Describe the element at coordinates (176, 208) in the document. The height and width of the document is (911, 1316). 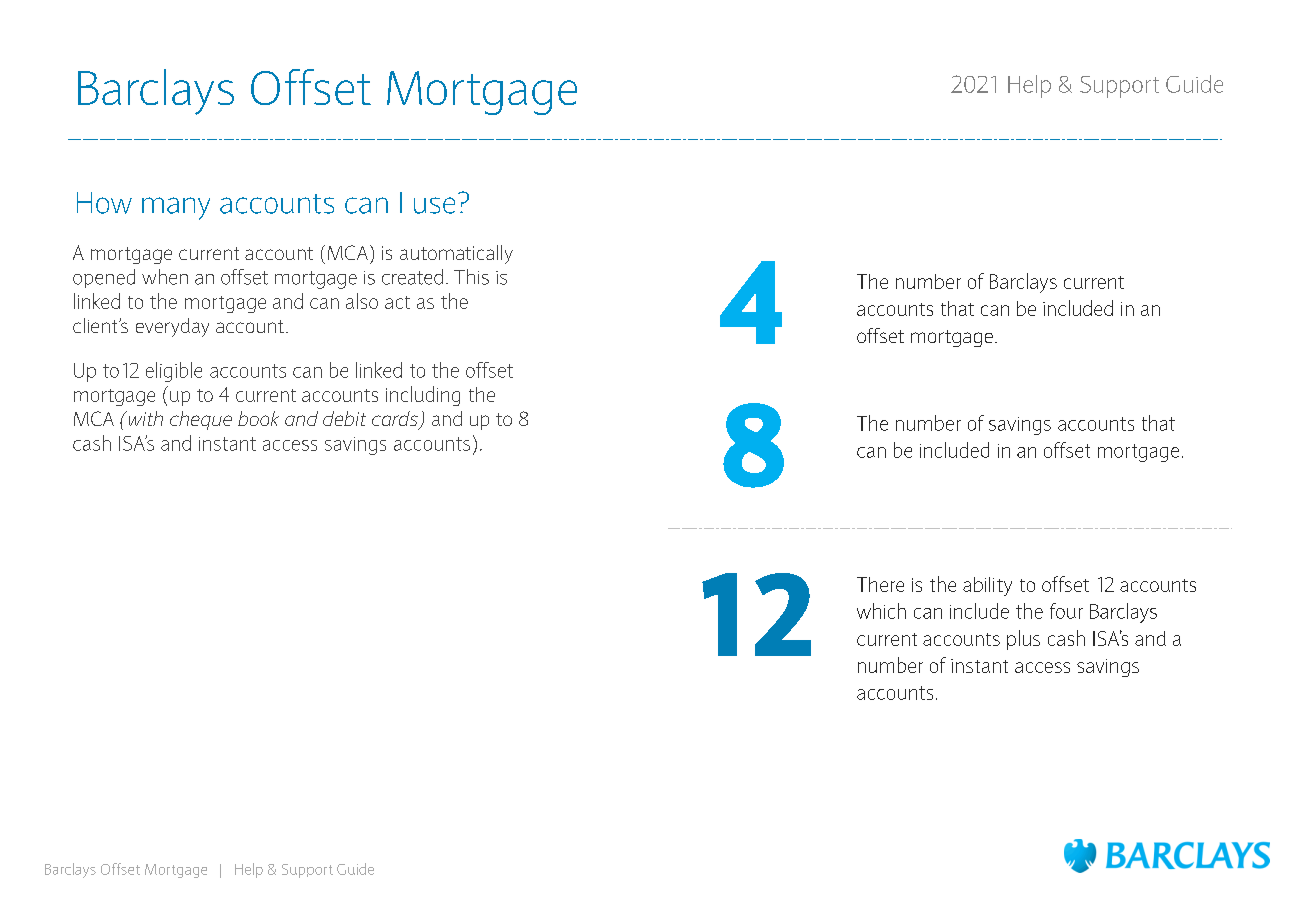
I see `many` at that location.
